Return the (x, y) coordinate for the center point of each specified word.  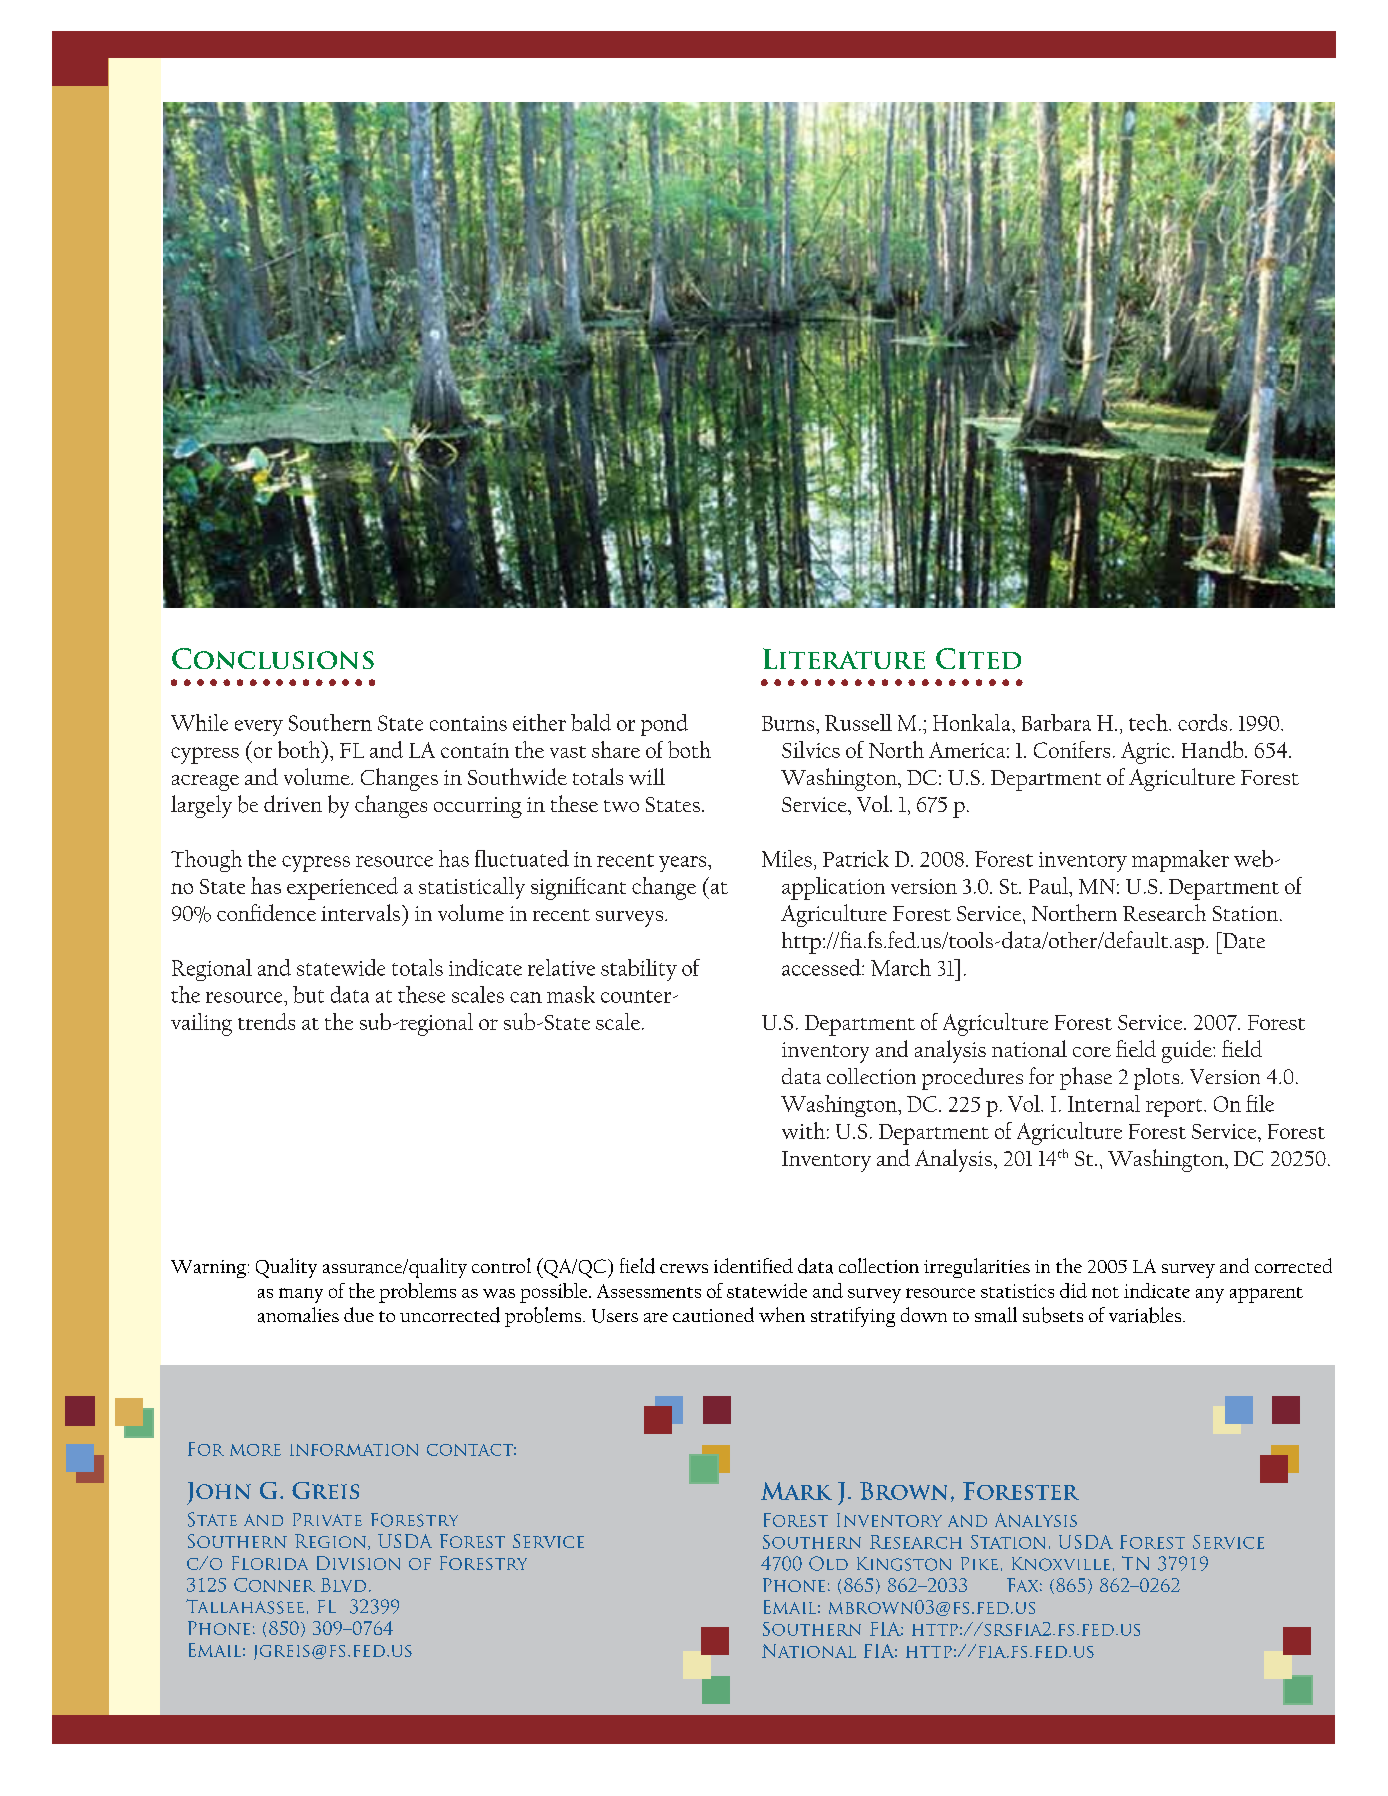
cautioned (713, 1314)
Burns (789, 723)
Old (828, 1563)
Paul (1050, 885)
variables (1146, 1315)
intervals (360, 912)
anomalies (298, 1315)
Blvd (343, 1585)
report (1175, 1108)
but (308, 994)
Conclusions (273, 658)
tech (1149, 722)
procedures (972, 1079)
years (684, 864)
